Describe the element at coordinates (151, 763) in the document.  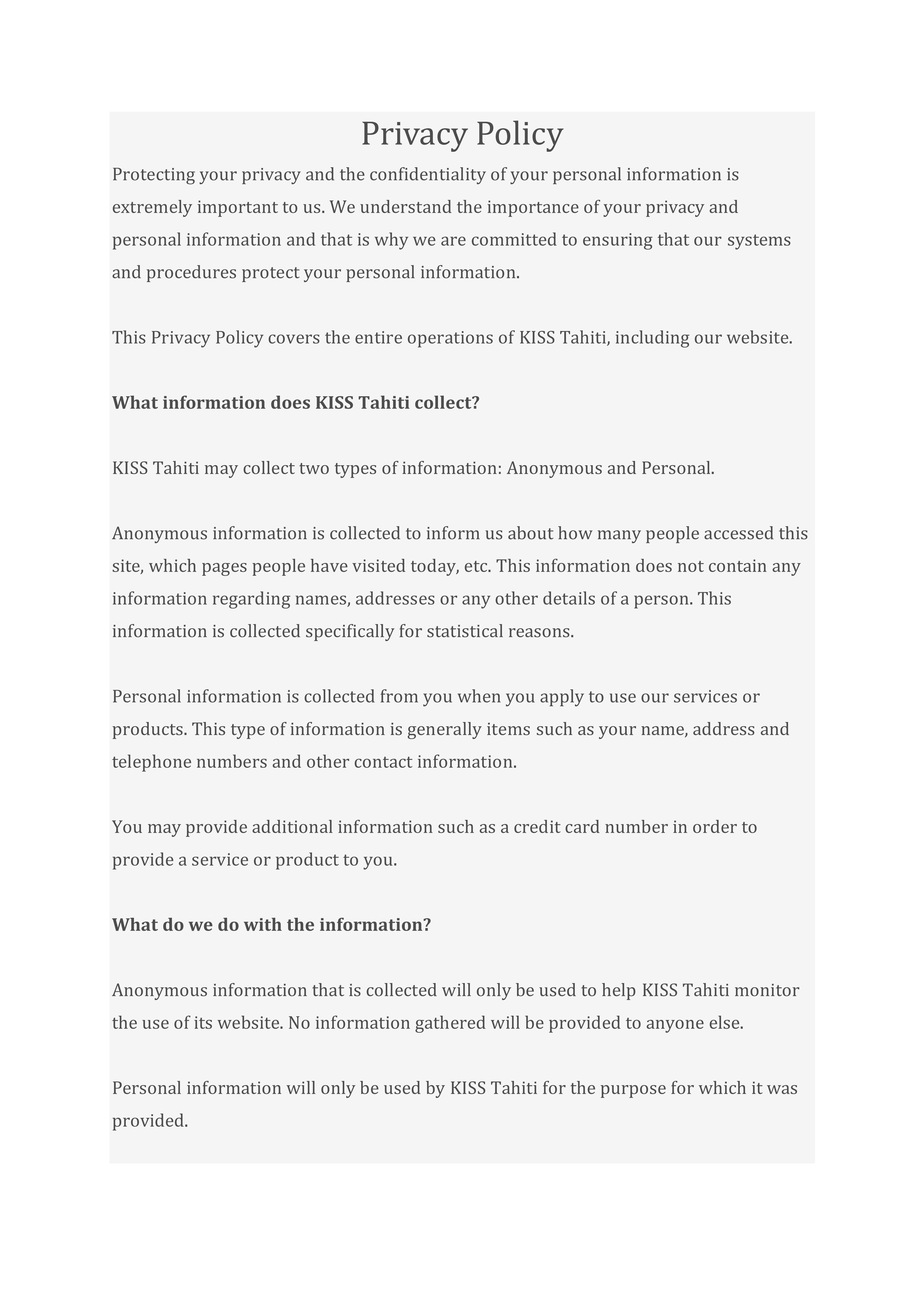
I see `telephone` at that location.
